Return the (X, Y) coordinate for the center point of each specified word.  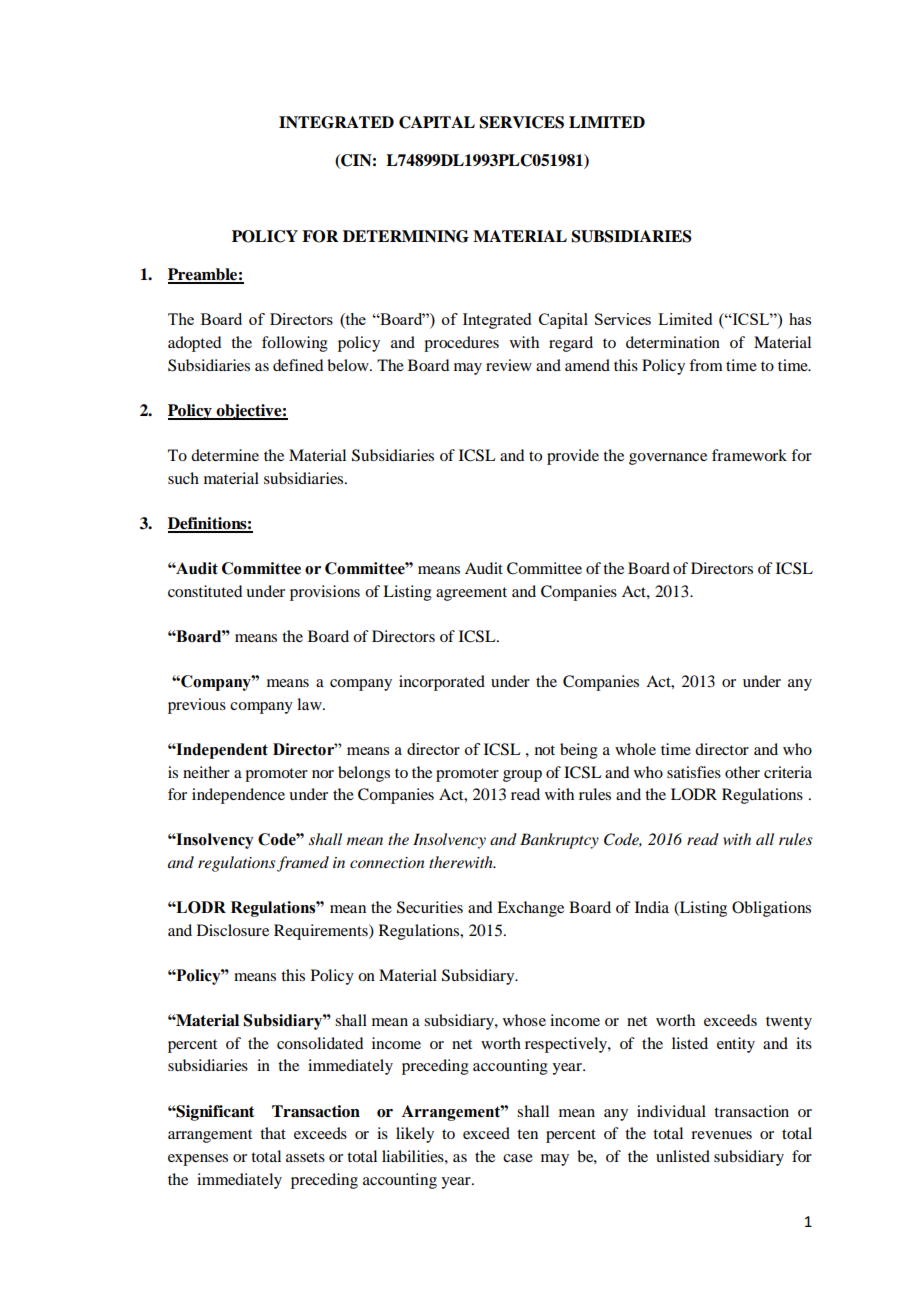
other (742, 772)
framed (303, 864)
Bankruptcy (559, 841)
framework (749, 455)
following (295, 344)
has (800, 319)
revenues (721, 1135)
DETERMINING (406, 236)
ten (527, 1134)
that (273, 1133)
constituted (205, 591)
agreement (471, 594)
